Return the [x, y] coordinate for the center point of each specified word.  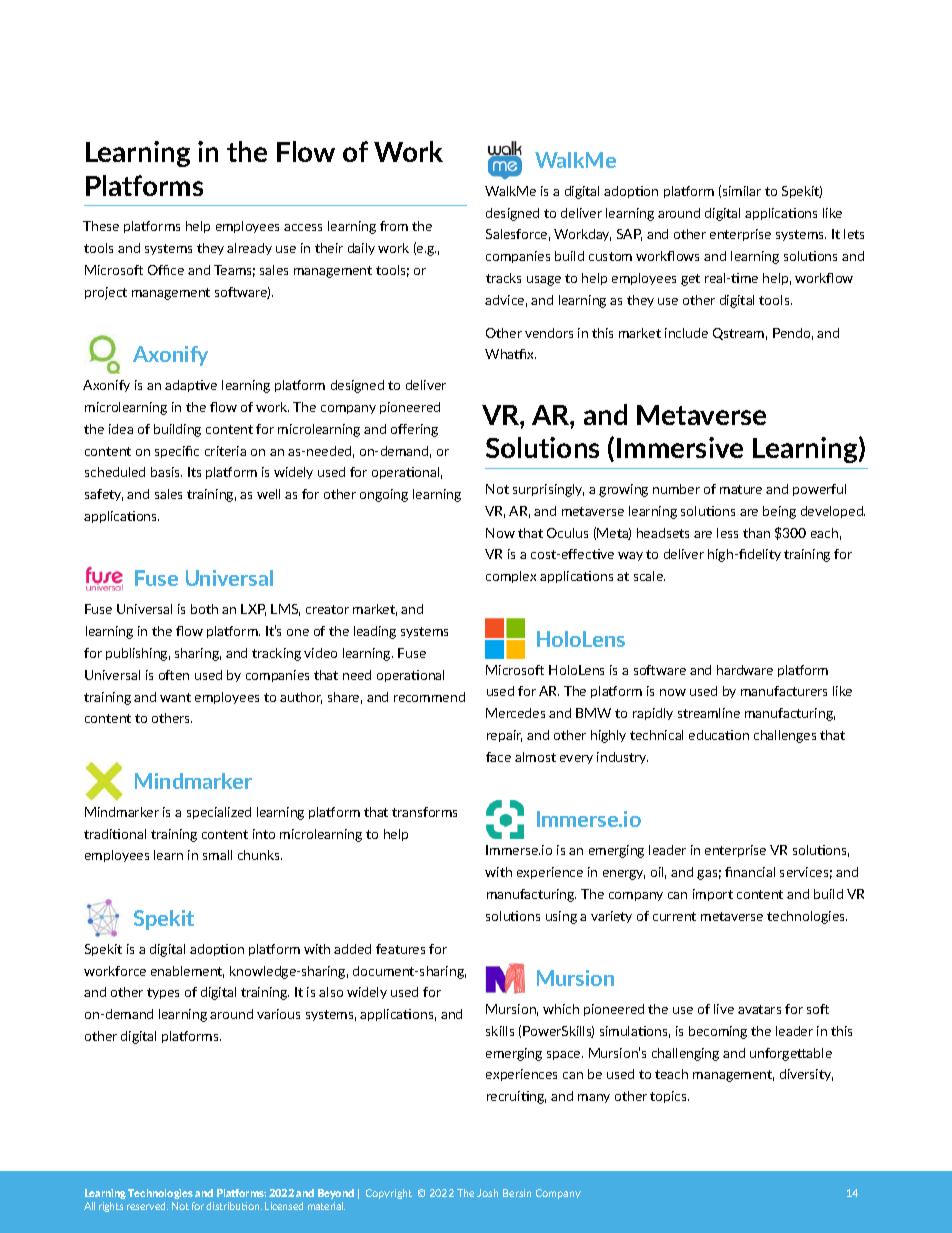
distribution [234, 1206]
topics [669, 1097]
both [204, 609]
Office [166, 270]
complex [511, 577]
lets [854, 234]
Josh [487, 1193]
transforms [424, 812]
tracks [503, 278]
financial [750, 872]
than [756, 533]
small [217, 855]
